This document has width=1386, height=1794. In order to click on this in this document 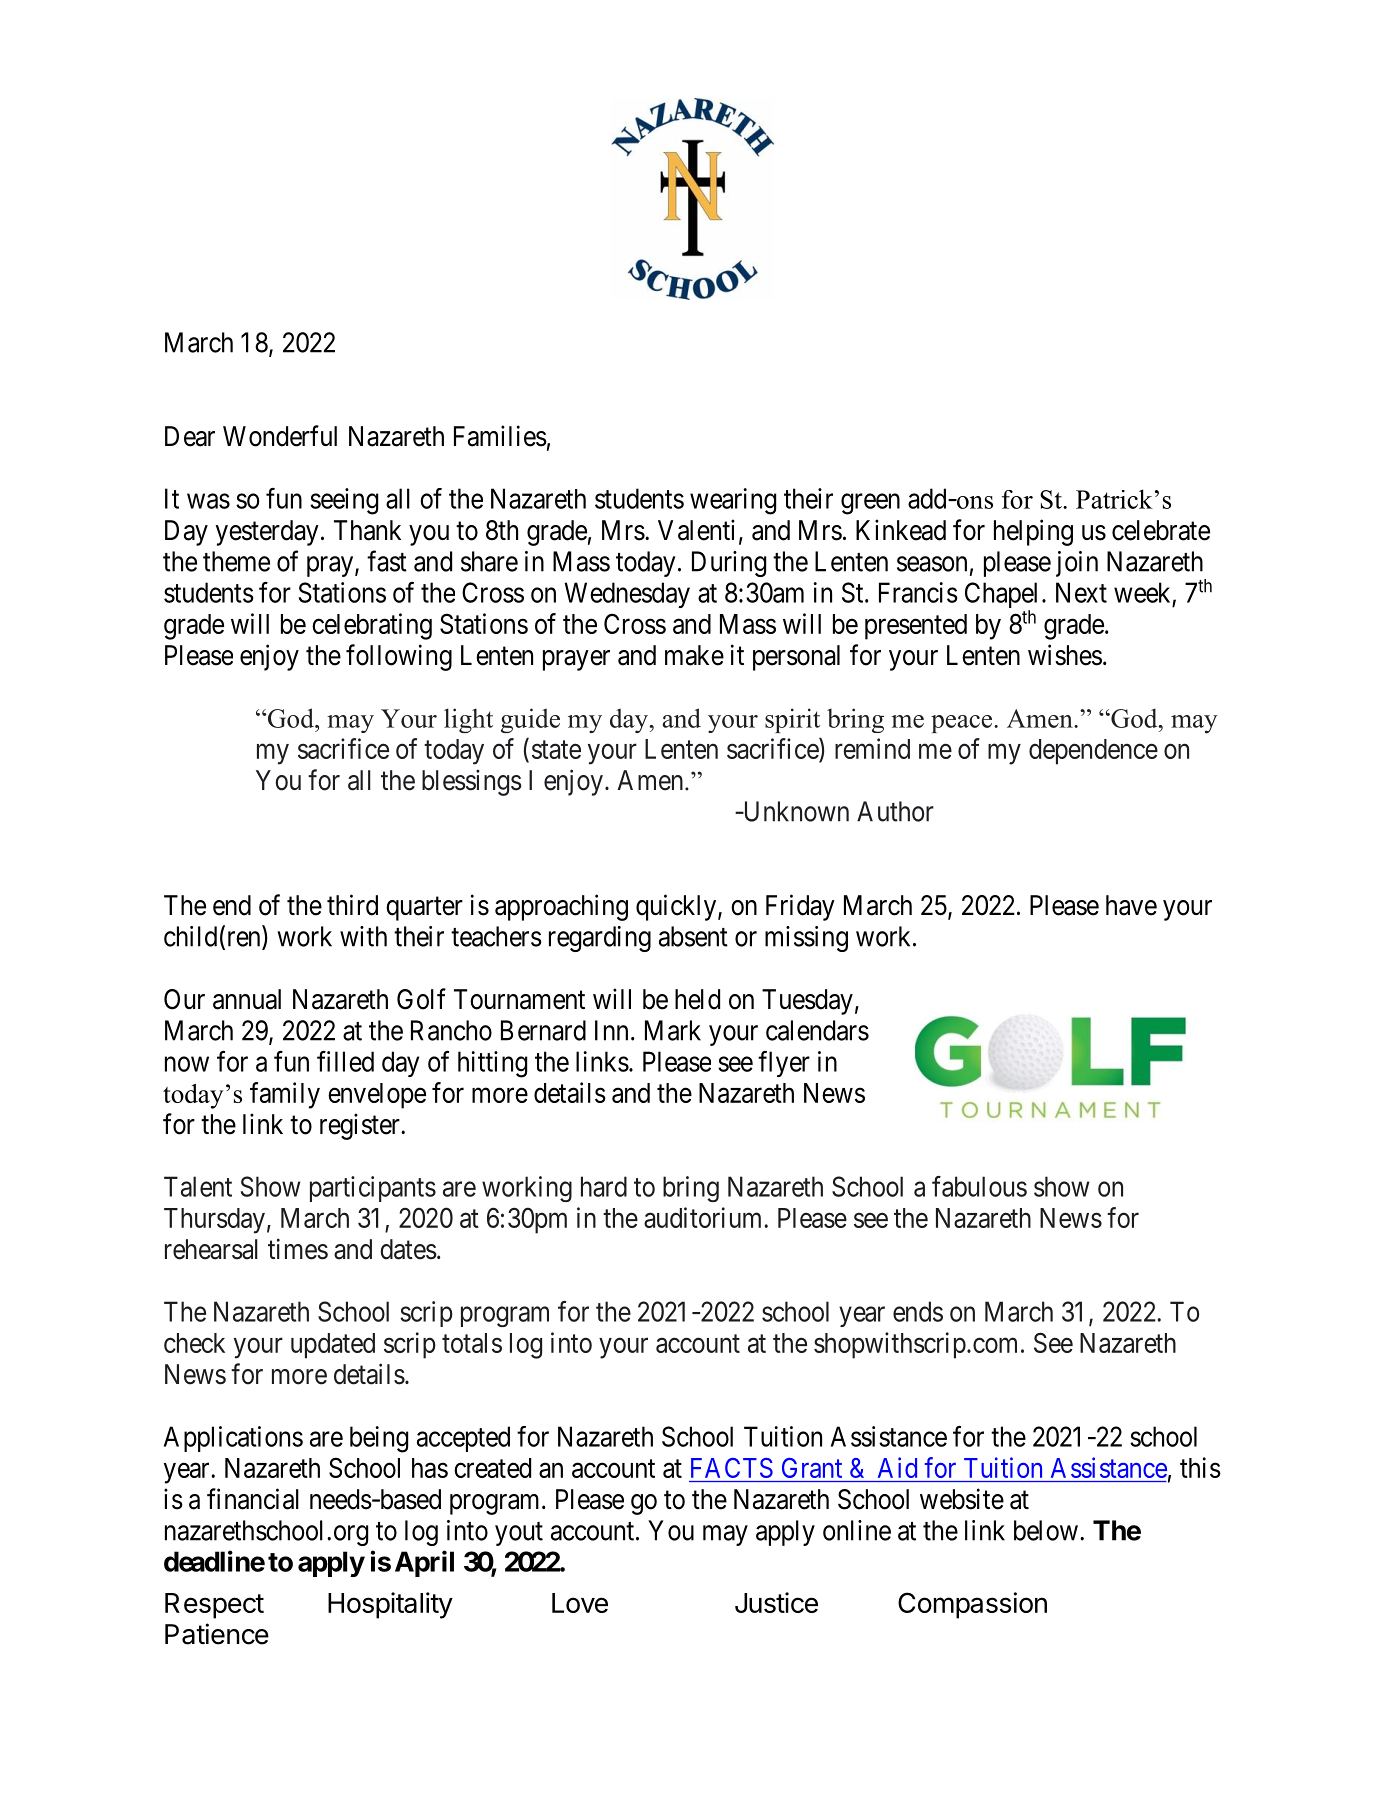, I will do `click(1200, 1467)`.
